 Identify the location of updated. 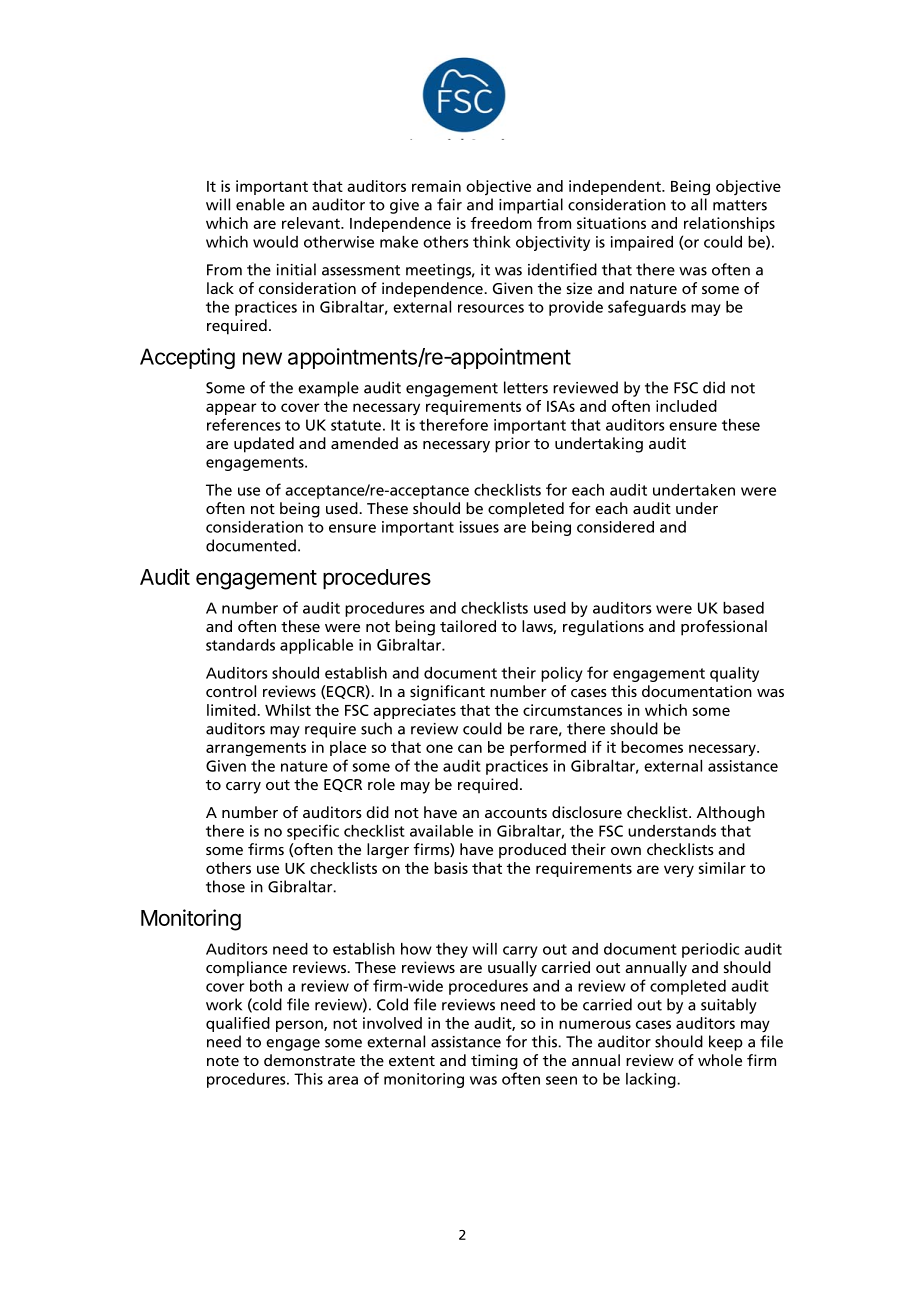
(264, 445).
